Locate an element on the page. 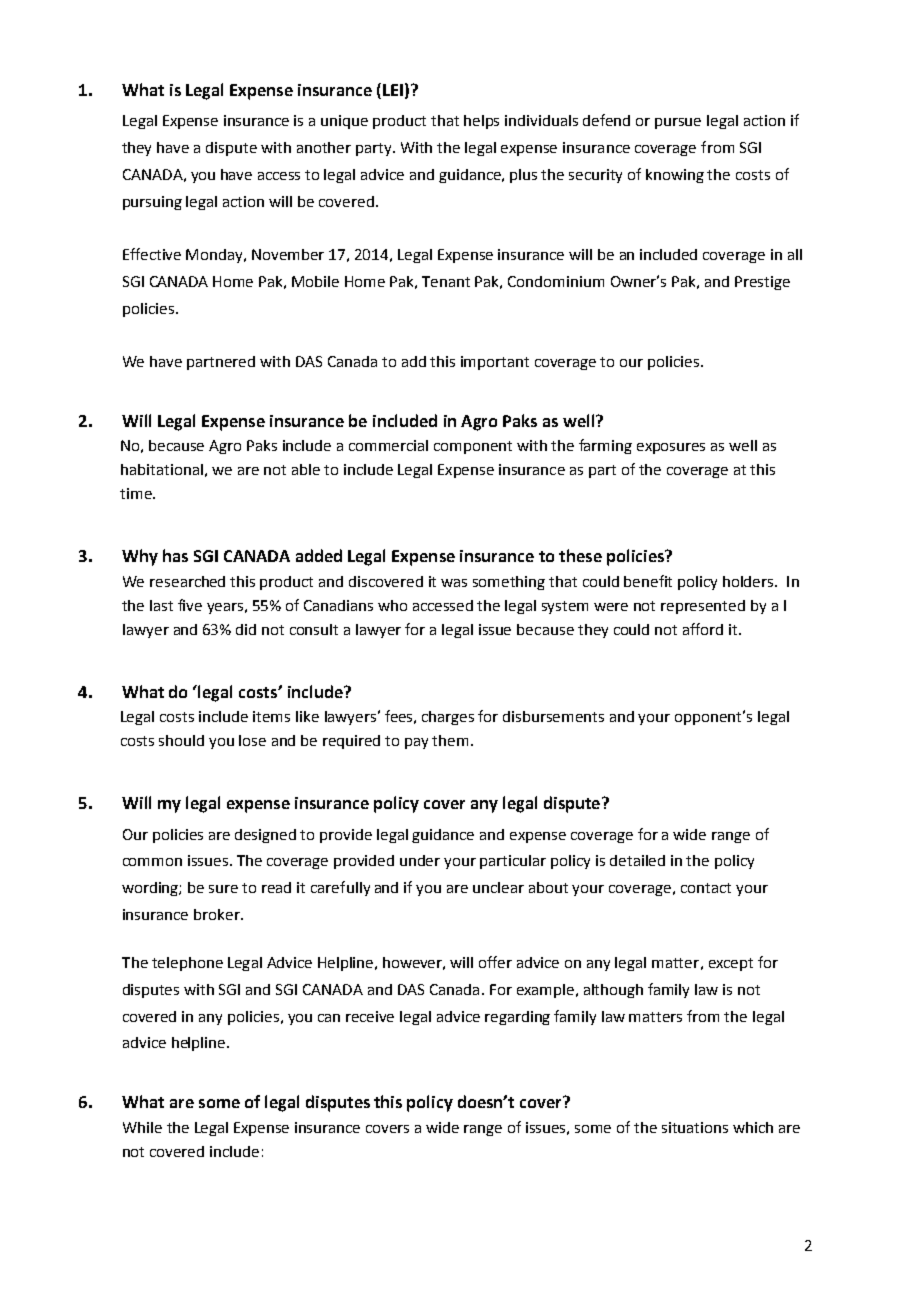 The width and height of the image is (924, 1308). detailed is located at coordinates (637, 860).
